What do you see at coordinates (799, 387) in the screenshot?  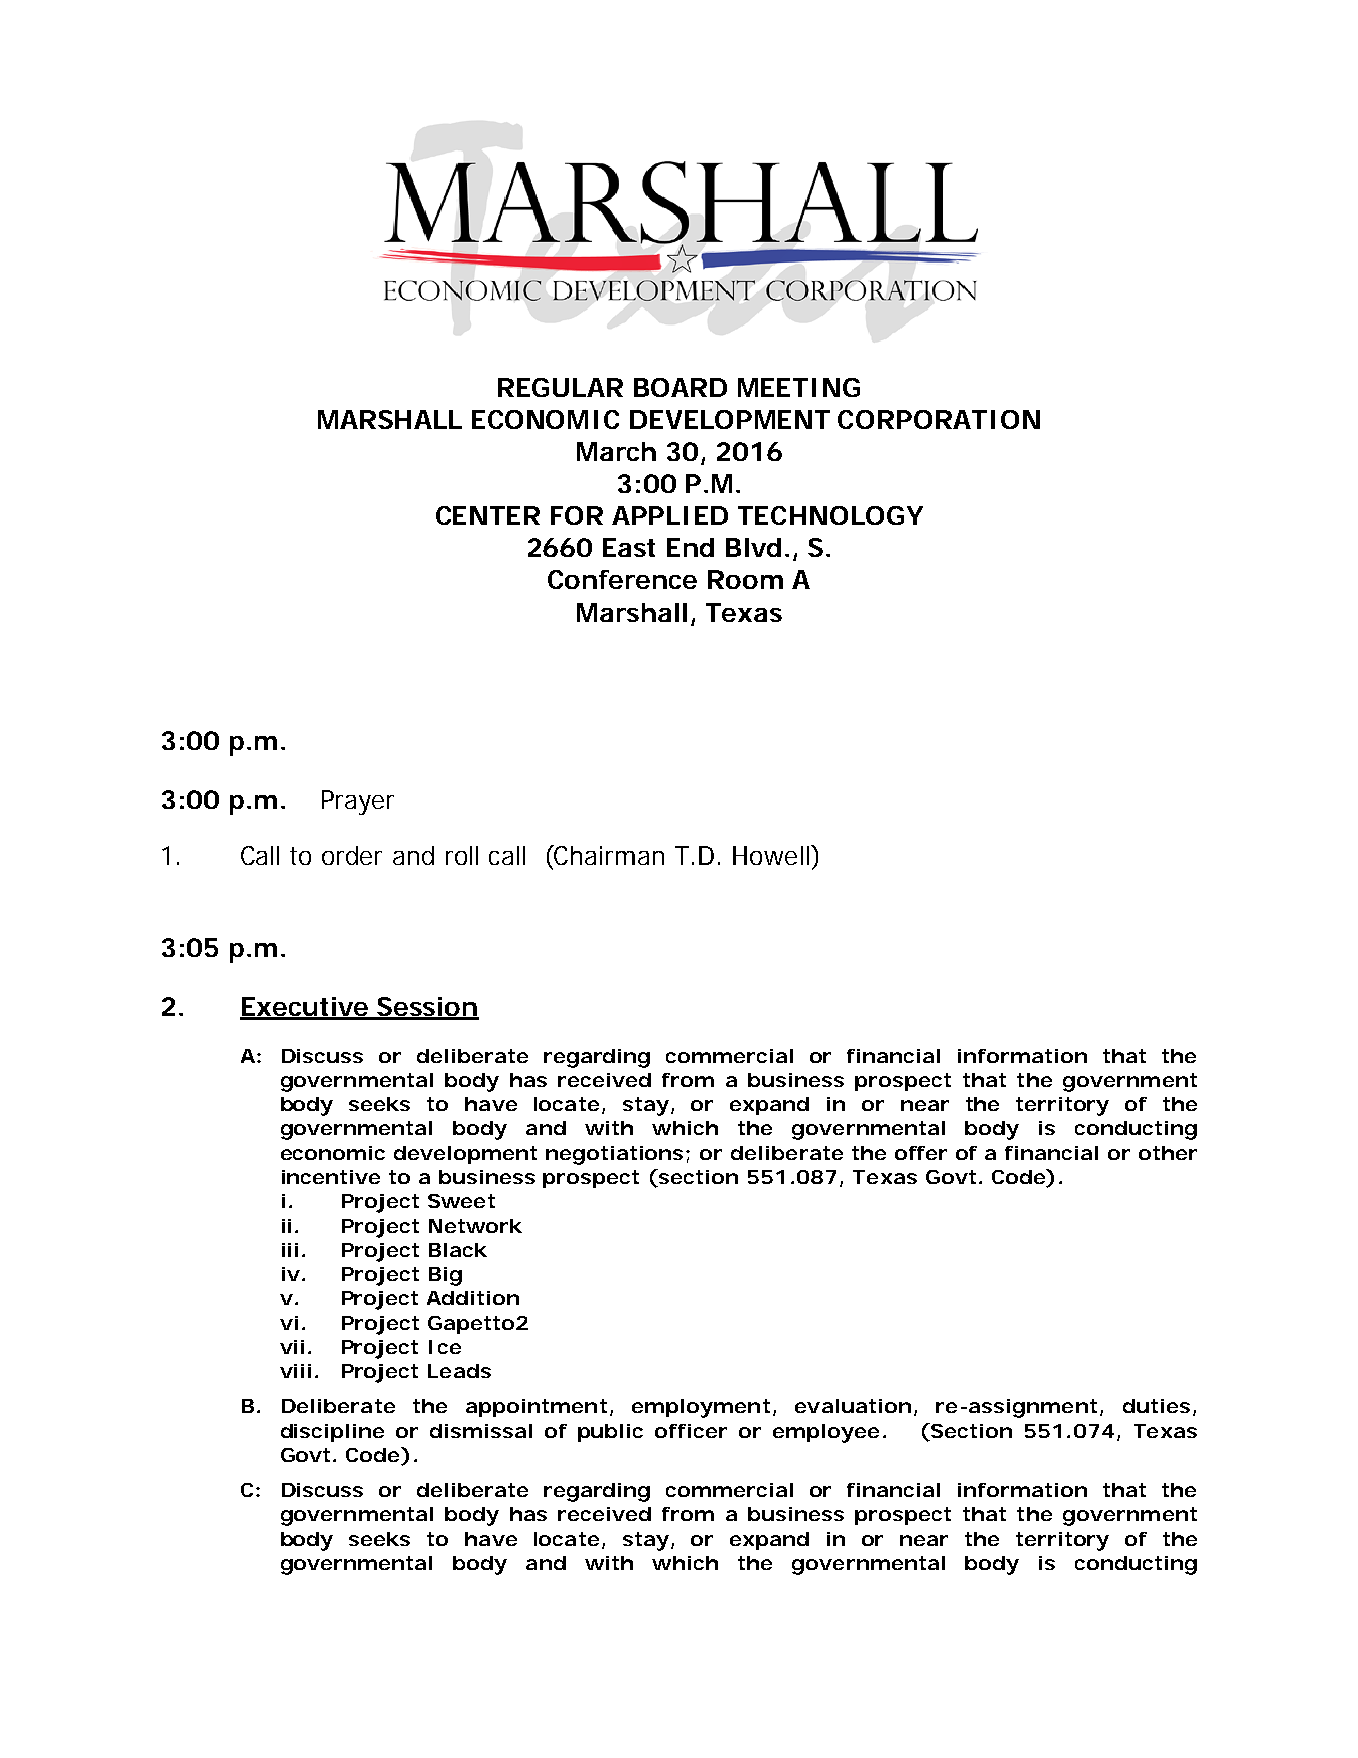 I see `MEETING` at bounding box center [799, 387].
